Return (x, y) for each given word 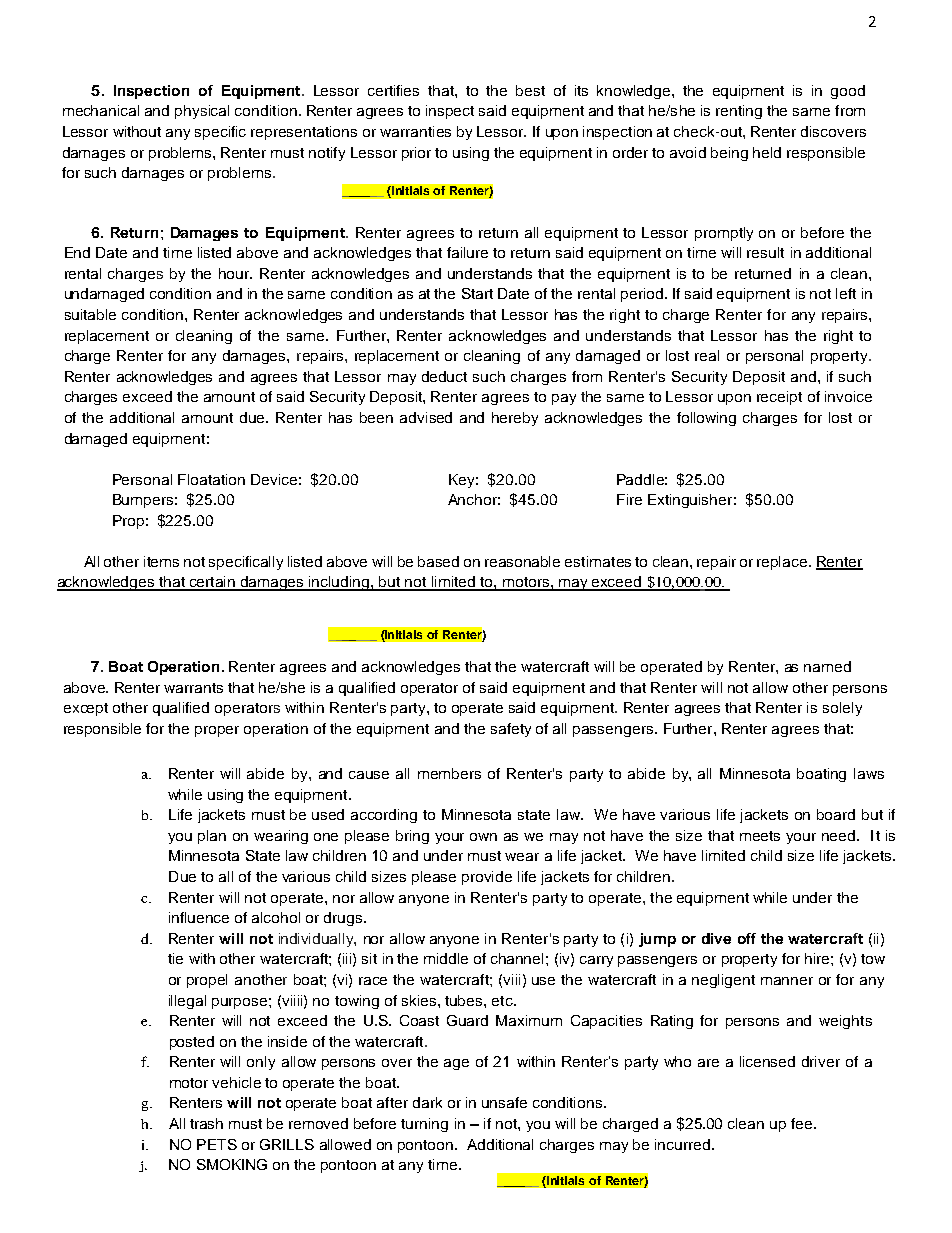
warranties (415, 131)
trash (206, 1123)
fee (803, 1123)
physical (202, 112)
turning (424, 1125)
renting (739, 112)
